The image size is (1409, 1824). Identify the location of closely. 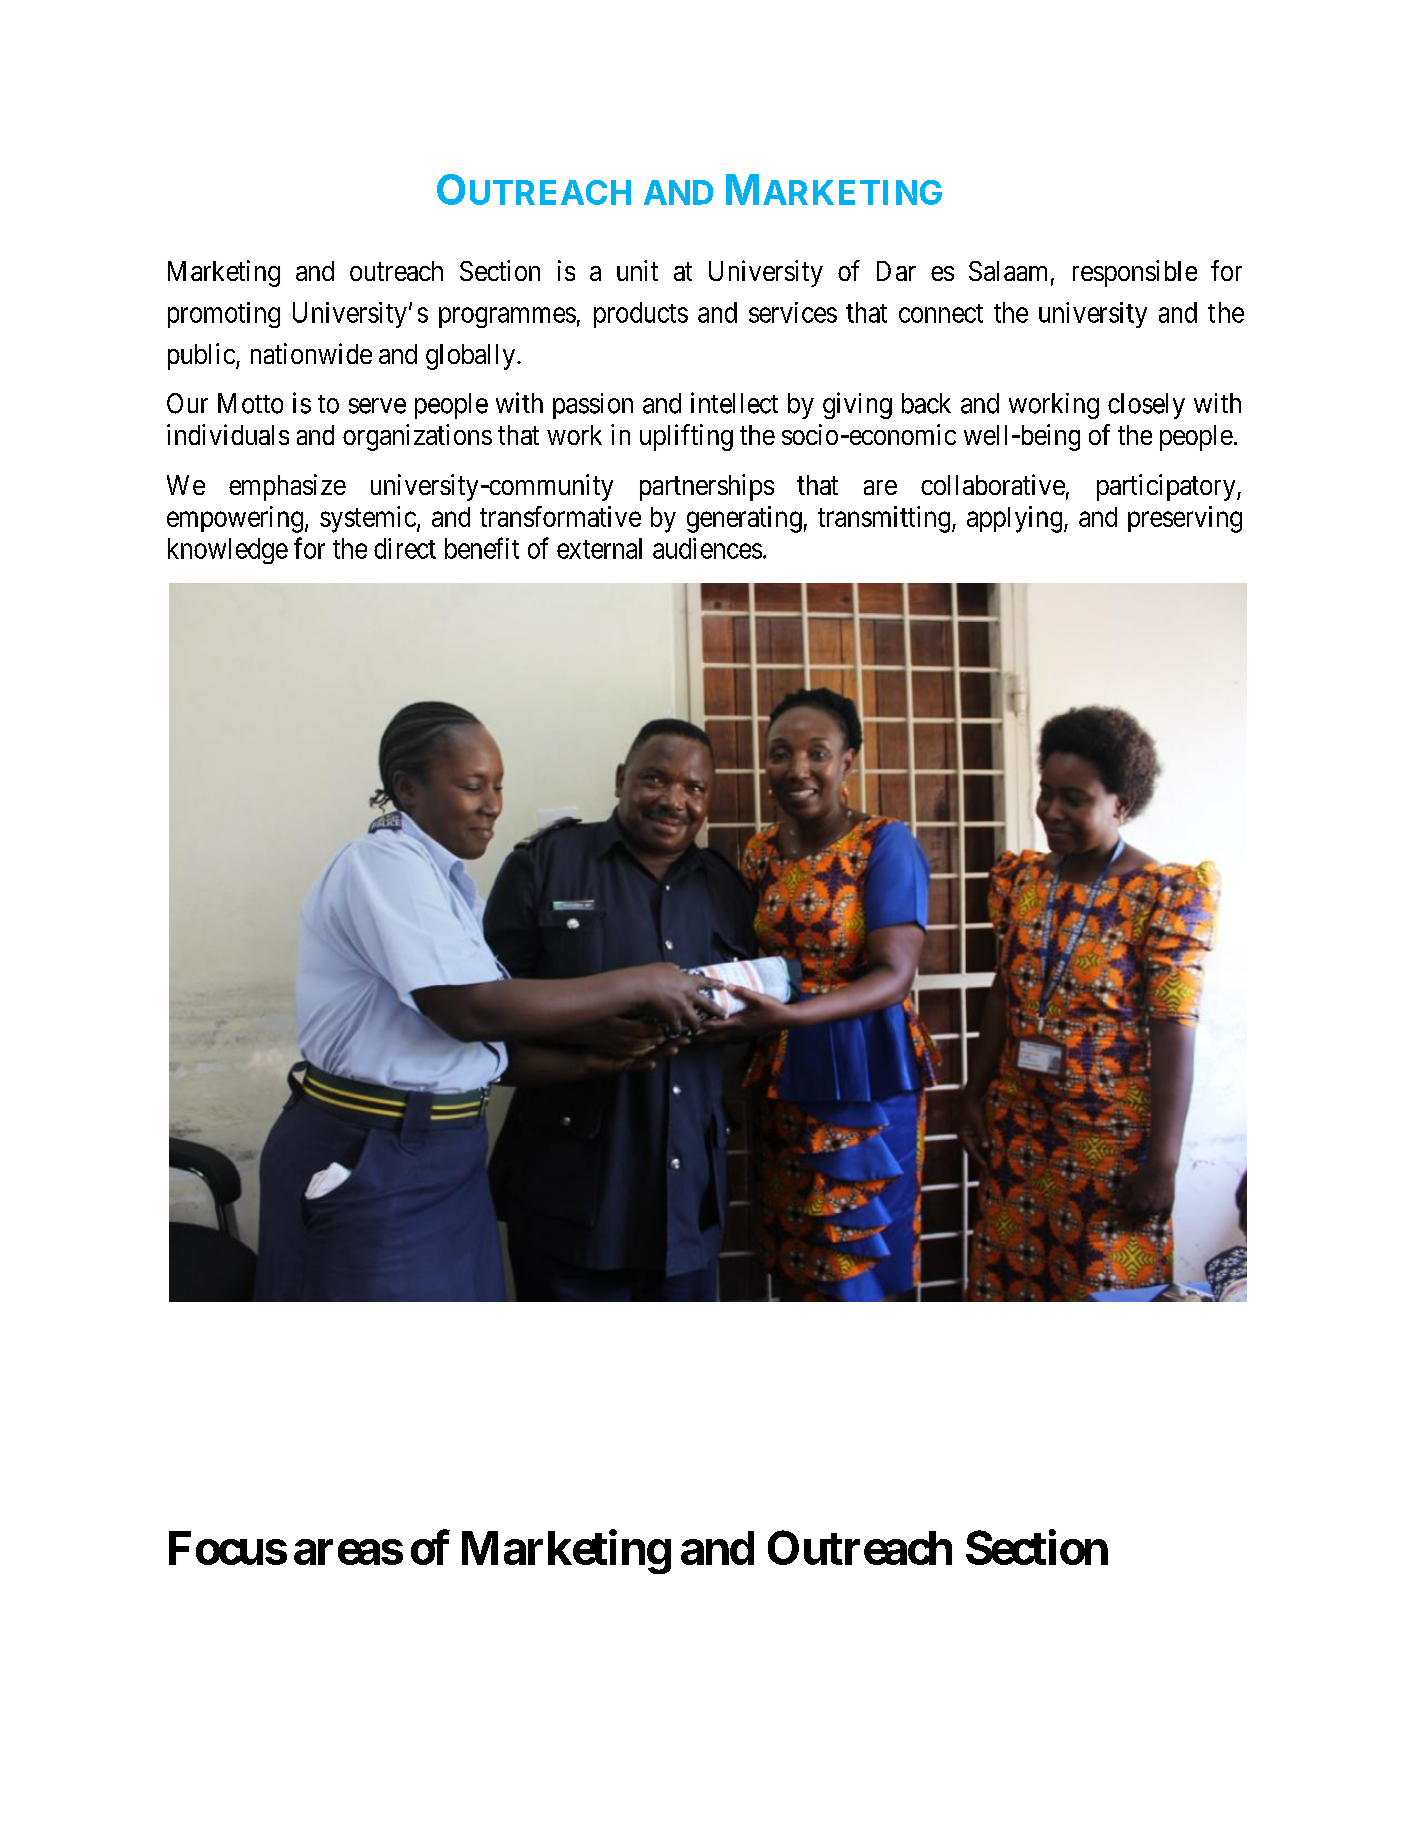
(1146, 406).
